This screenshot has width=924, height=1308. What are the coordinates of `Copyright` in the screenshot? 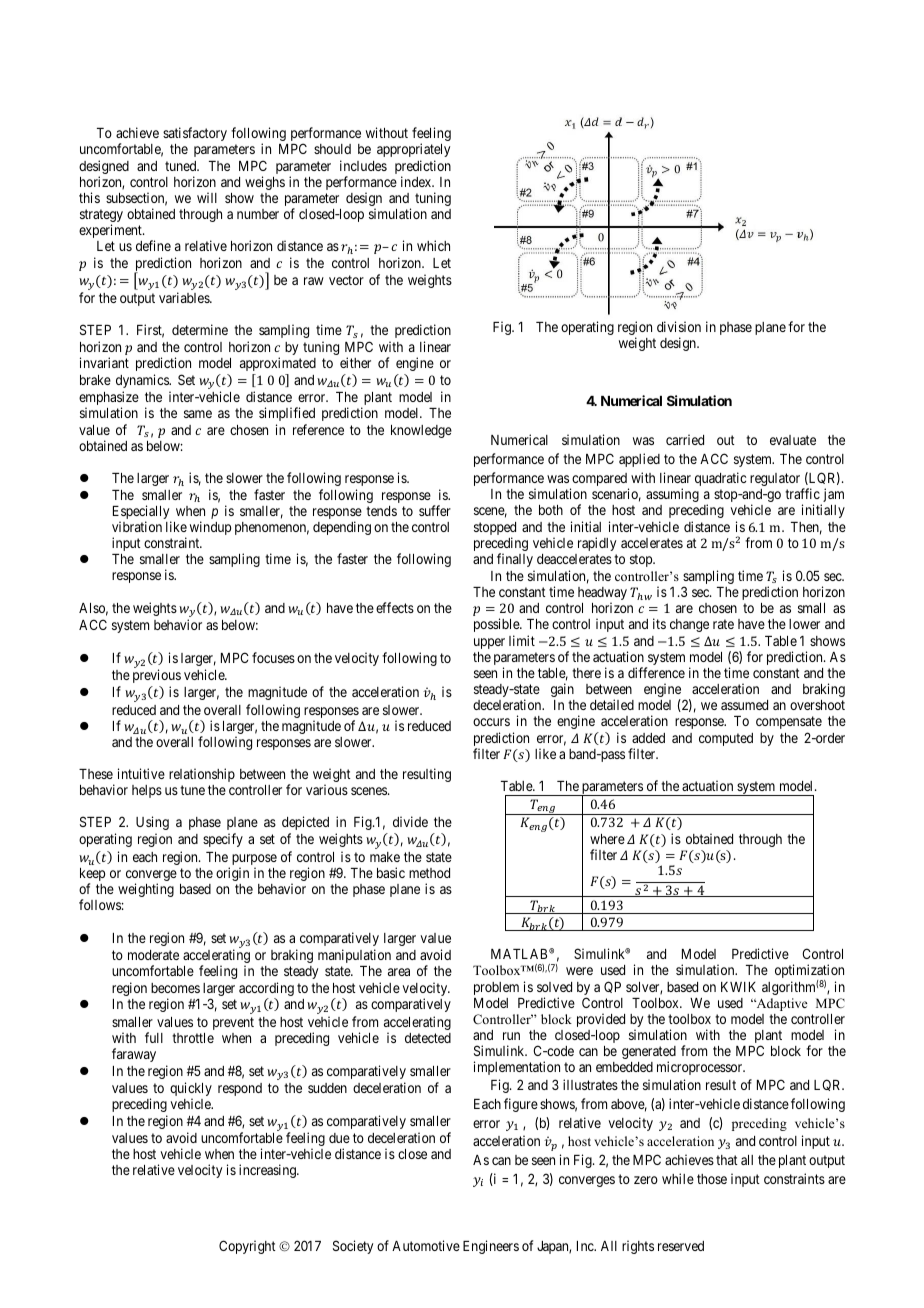 It's located at (247, 1247).
